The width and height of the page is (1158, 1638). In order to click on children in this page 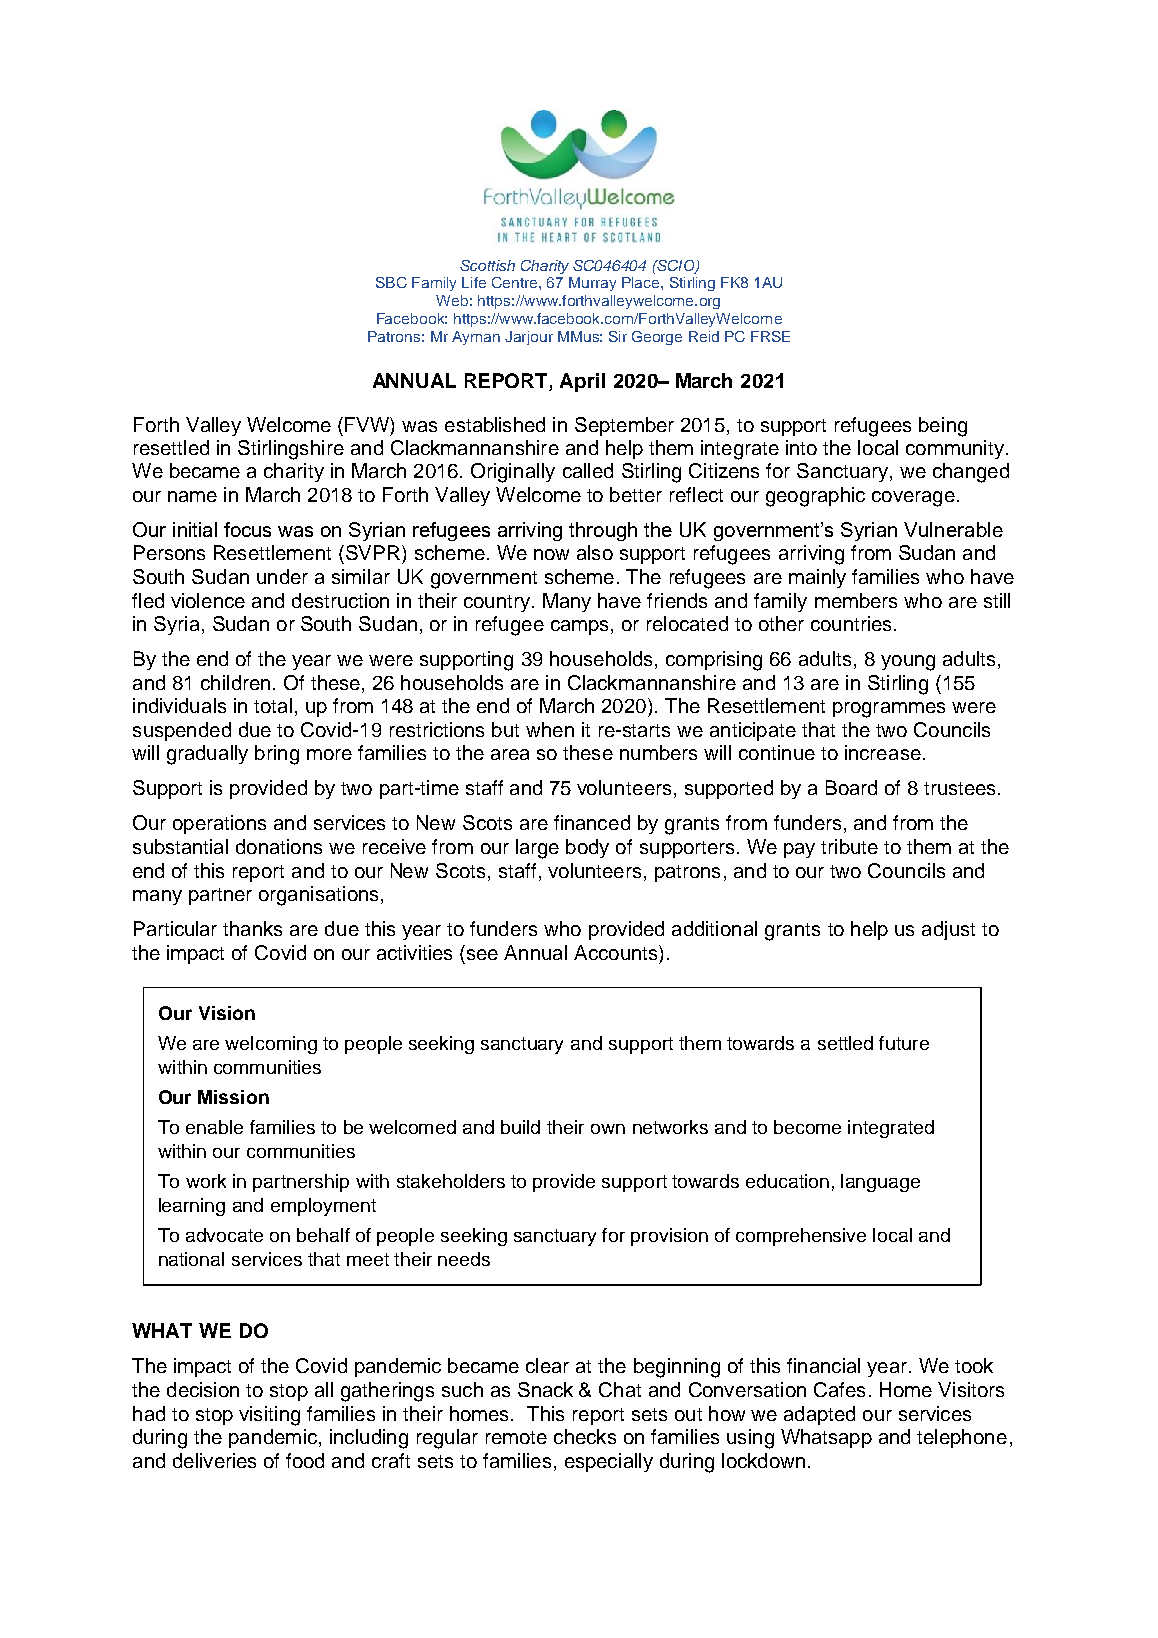, I will do `click(235, 682)`.
